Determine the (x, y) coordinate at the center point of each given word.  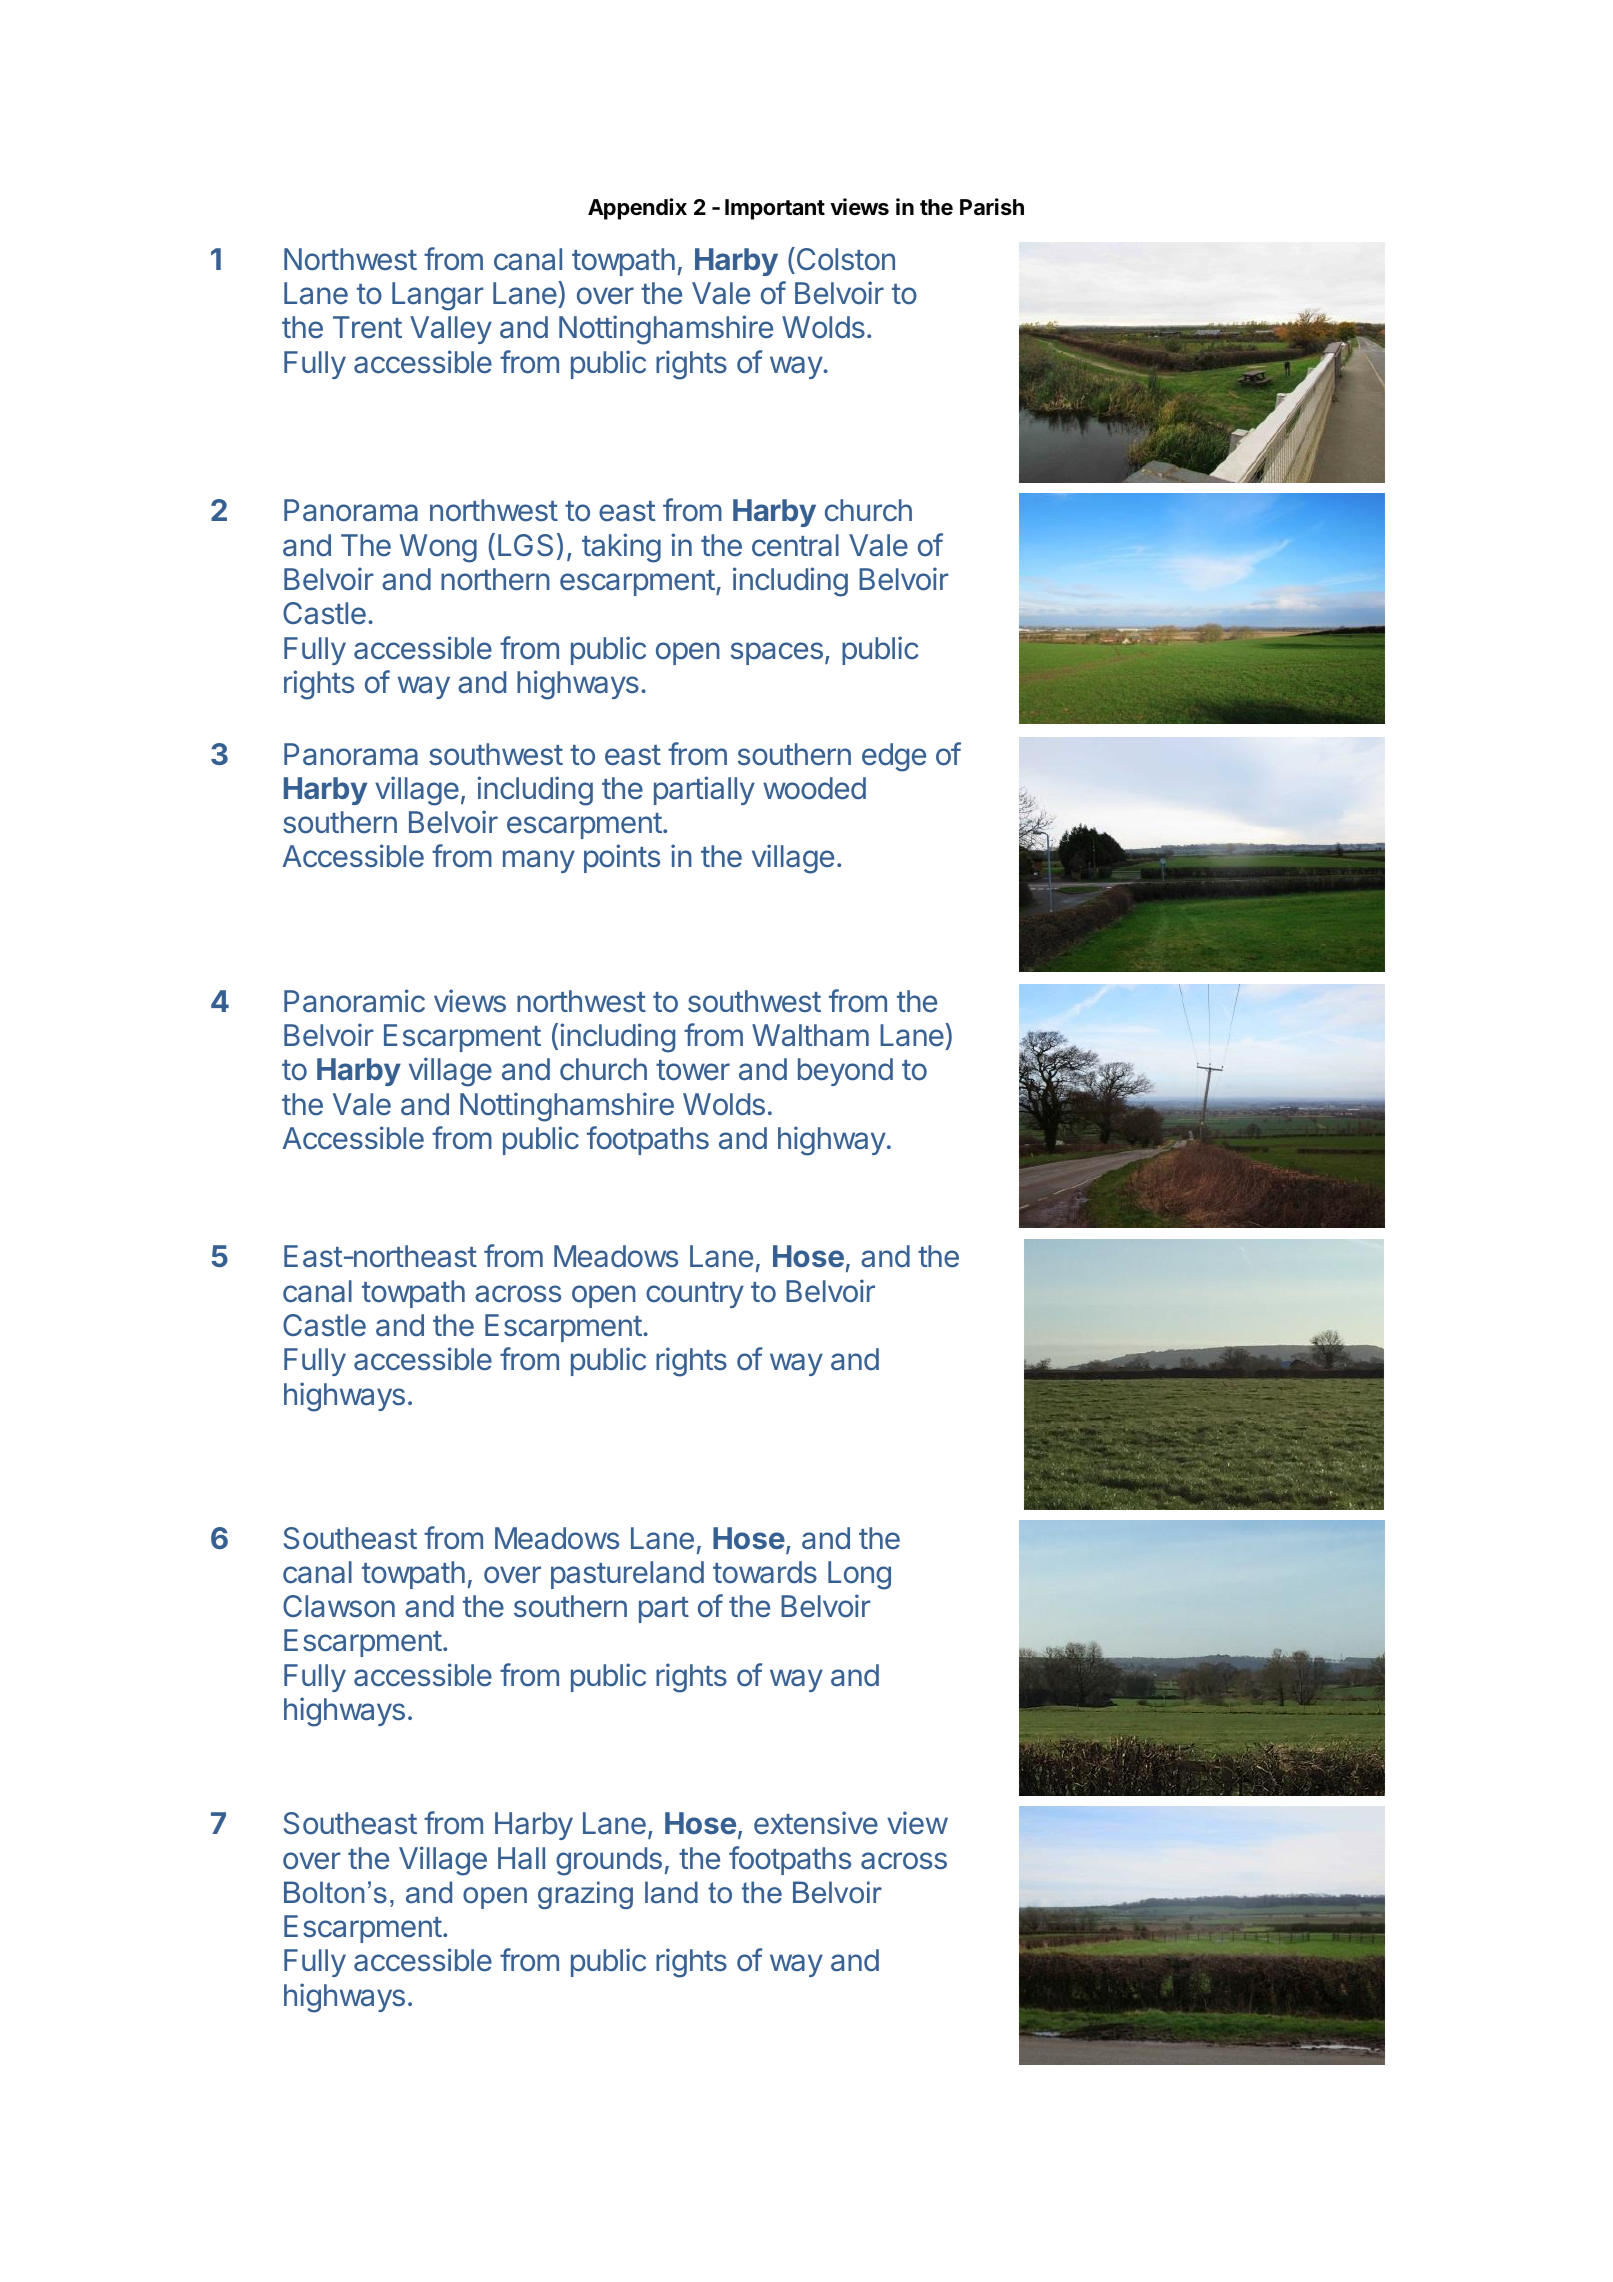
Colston (844, 259)
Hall (521, 1858)
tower (693, 1070)
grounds (609, 1861)
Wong (438, 548)
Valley (451, 330)
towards (765, 1572)
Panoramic (354, 1001)
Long (859, 1575)
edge (894, 757)
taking (621, 548)
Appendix (637, 209)
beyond (845, 1072)
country (695, 1295)
